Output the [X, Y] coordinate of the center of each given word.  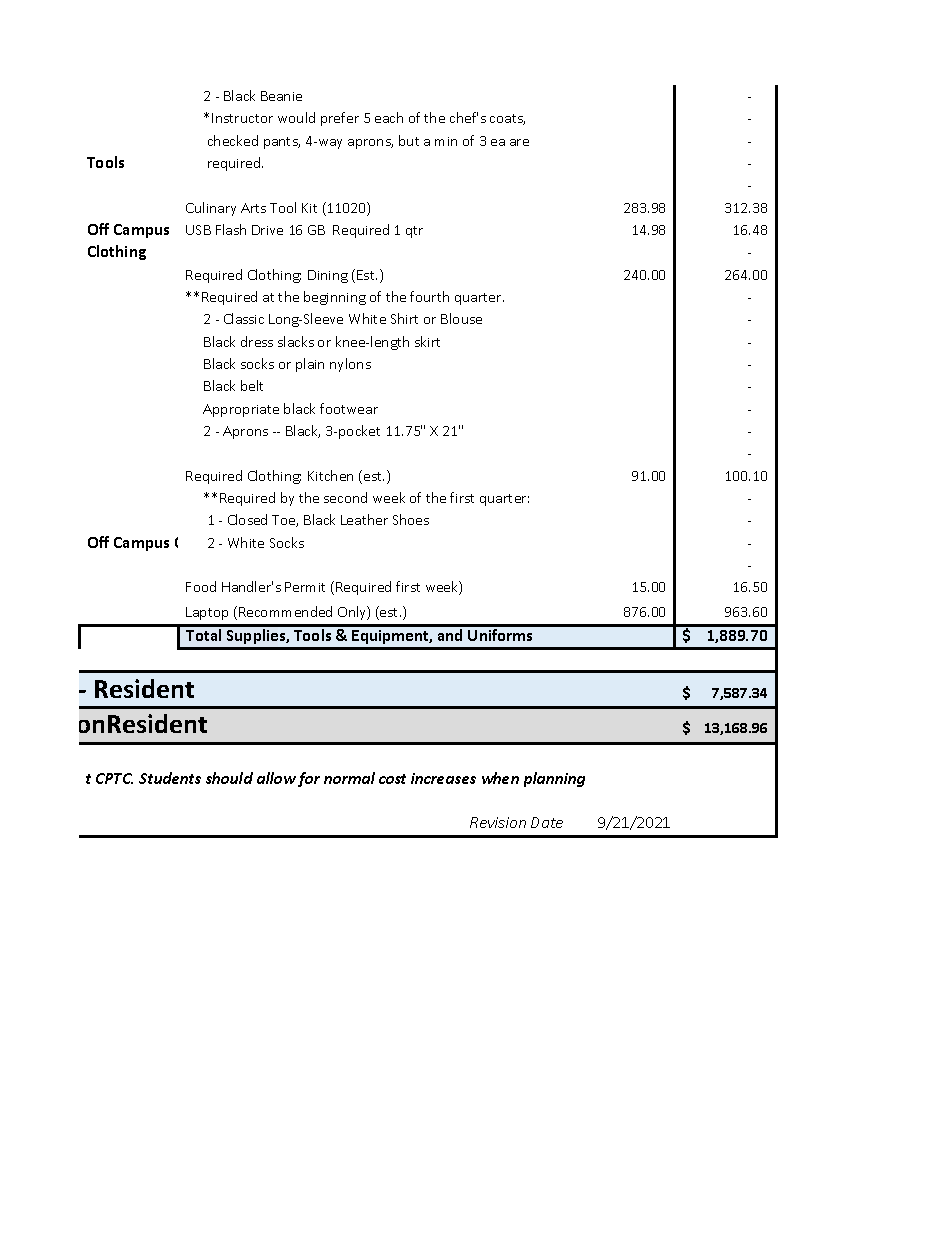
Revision [498, 822]
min [446, 141]
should [229, 778]
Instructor [242, 118]
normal [349, 778]
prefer [340, 119]
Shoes [411, 519]
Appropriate [241, 410]
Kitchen [330, 475]
